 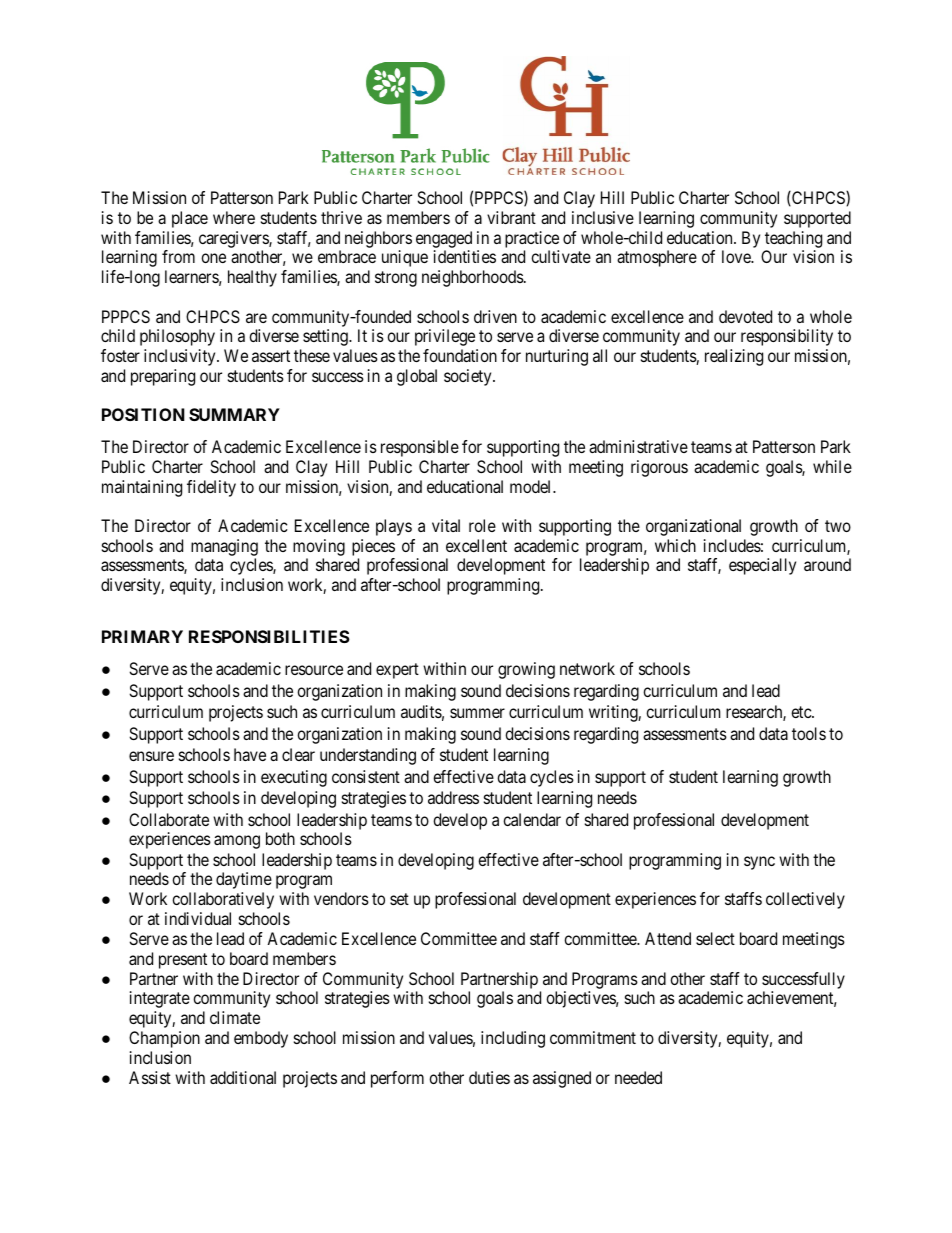 I want to click on growing, so click(x=526, y=670).
